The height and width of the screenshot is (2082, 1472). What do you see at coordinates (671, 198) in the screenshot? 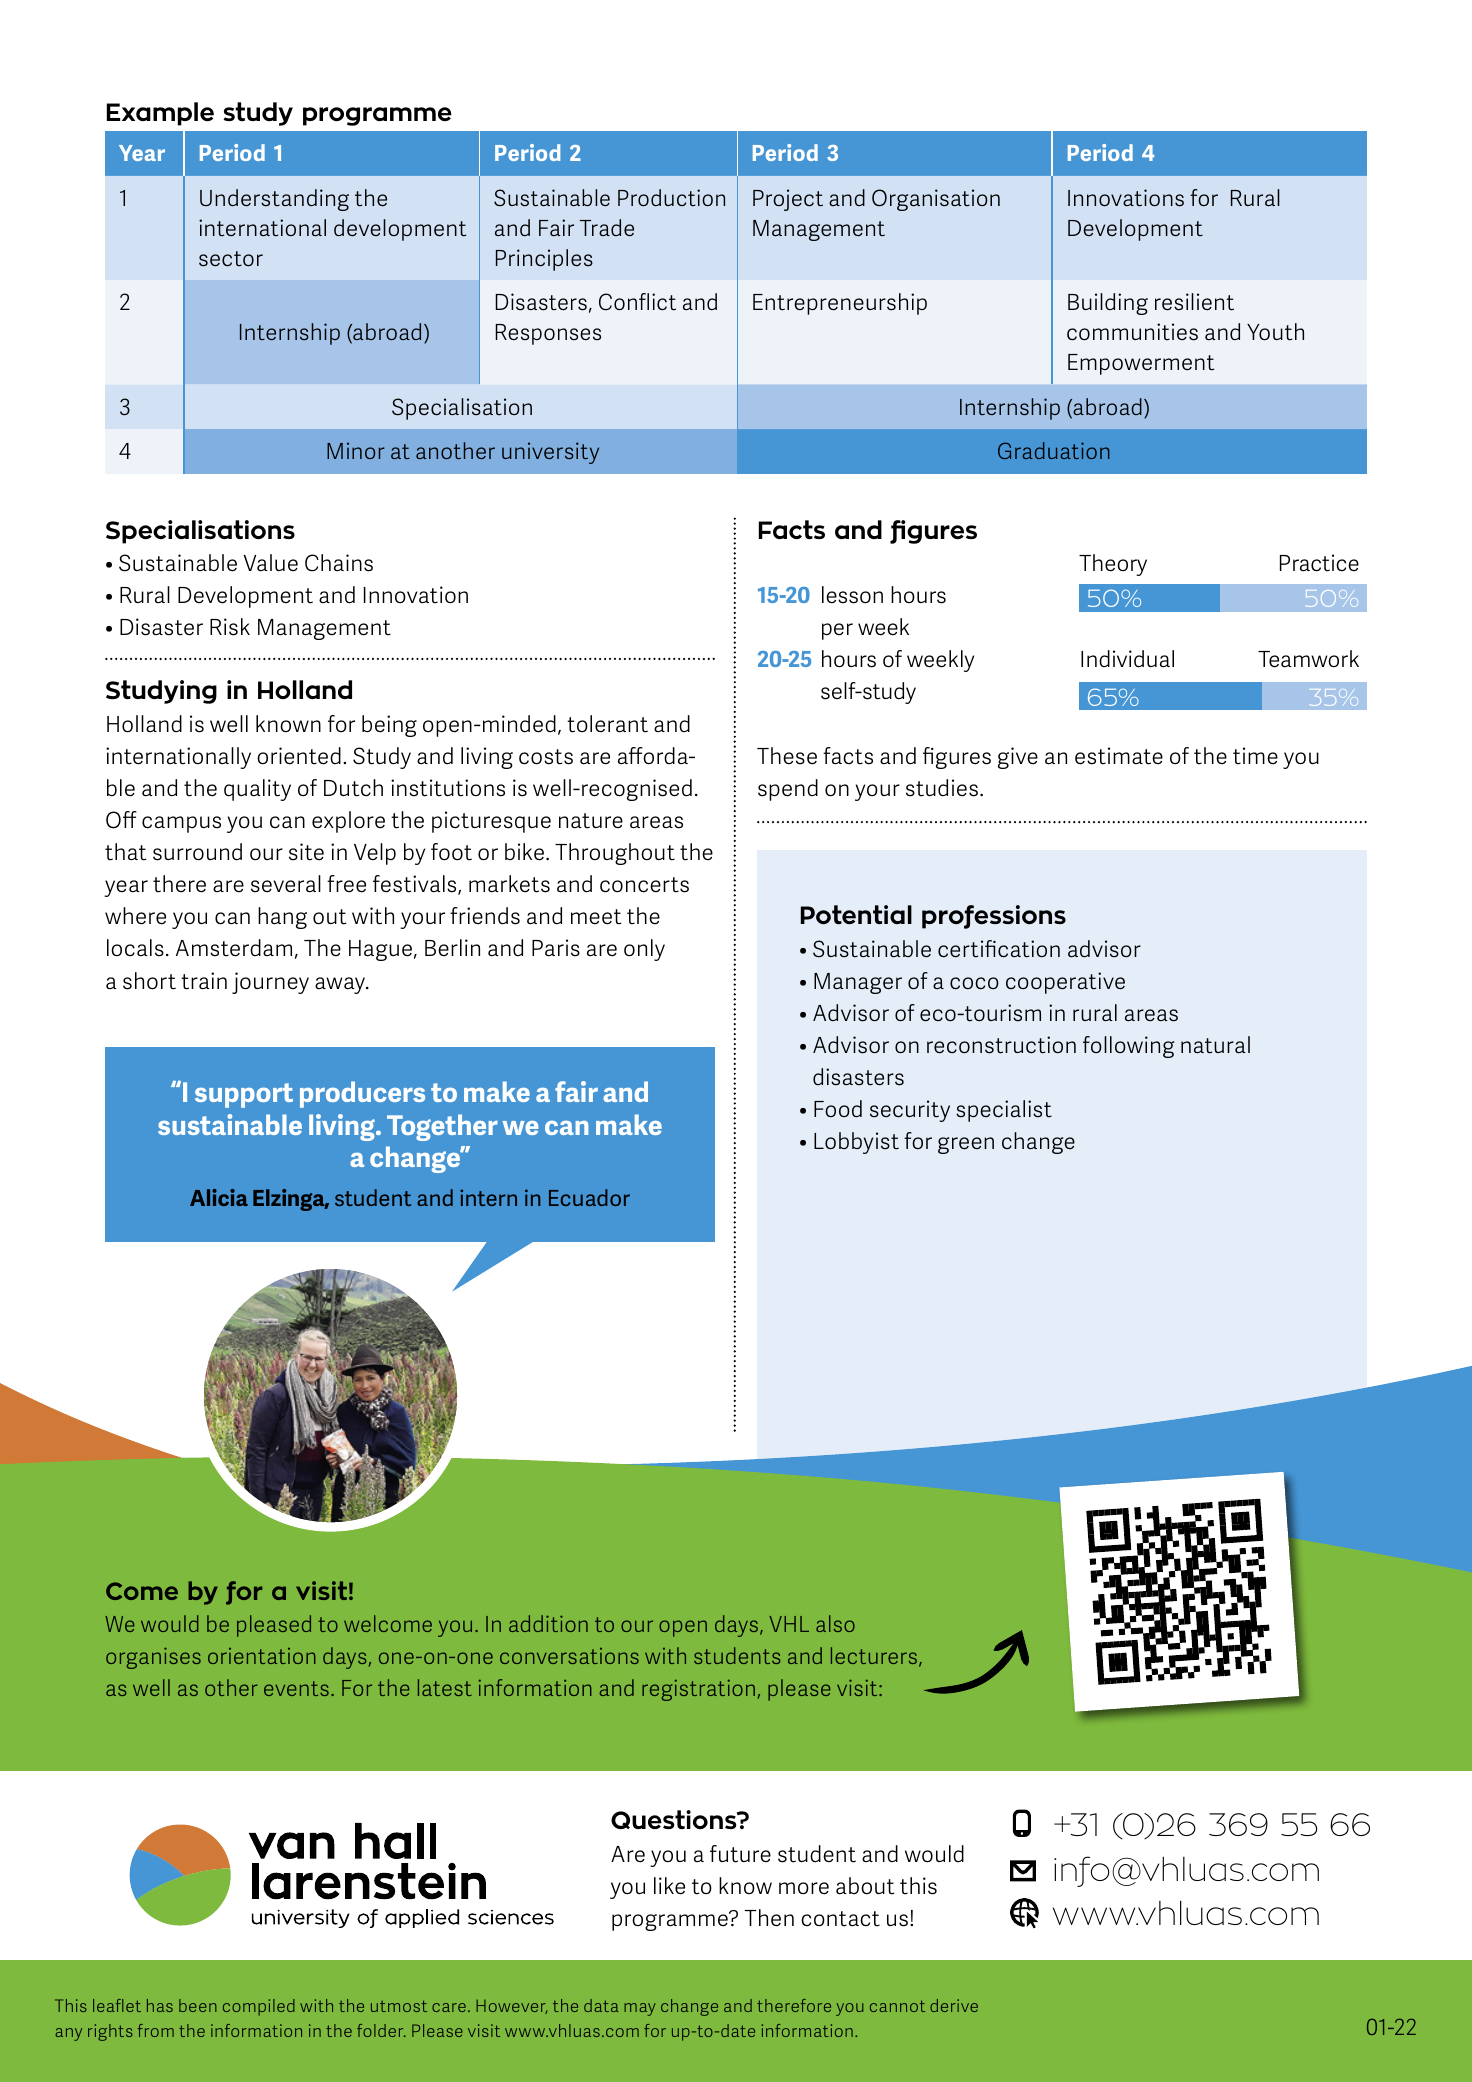
I see `Production` at bounding box center [671, 198].
